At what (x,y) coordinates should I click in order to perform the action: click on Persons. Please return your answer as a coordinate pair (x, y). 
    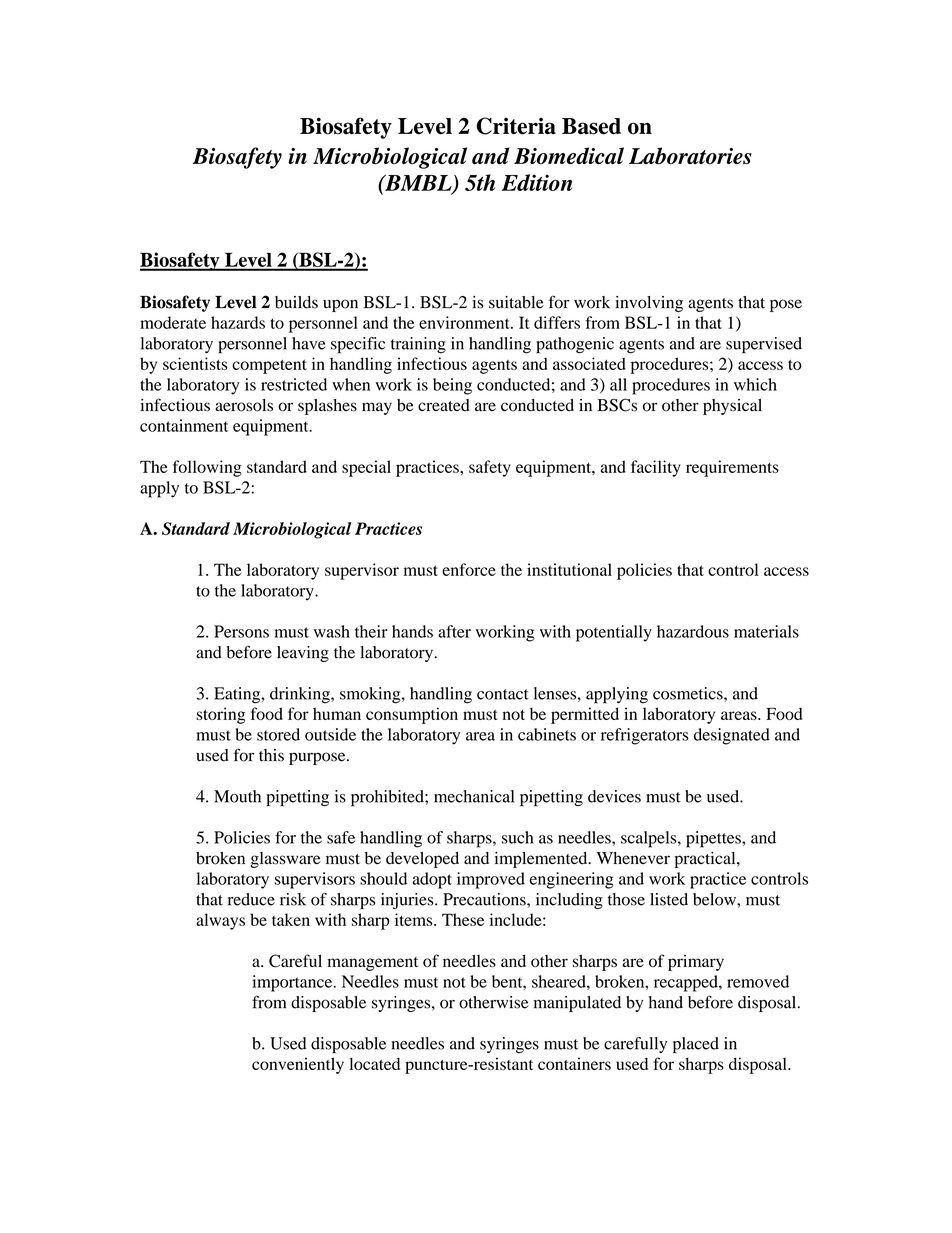
    Looking at the image, I should click on (241, 631).
